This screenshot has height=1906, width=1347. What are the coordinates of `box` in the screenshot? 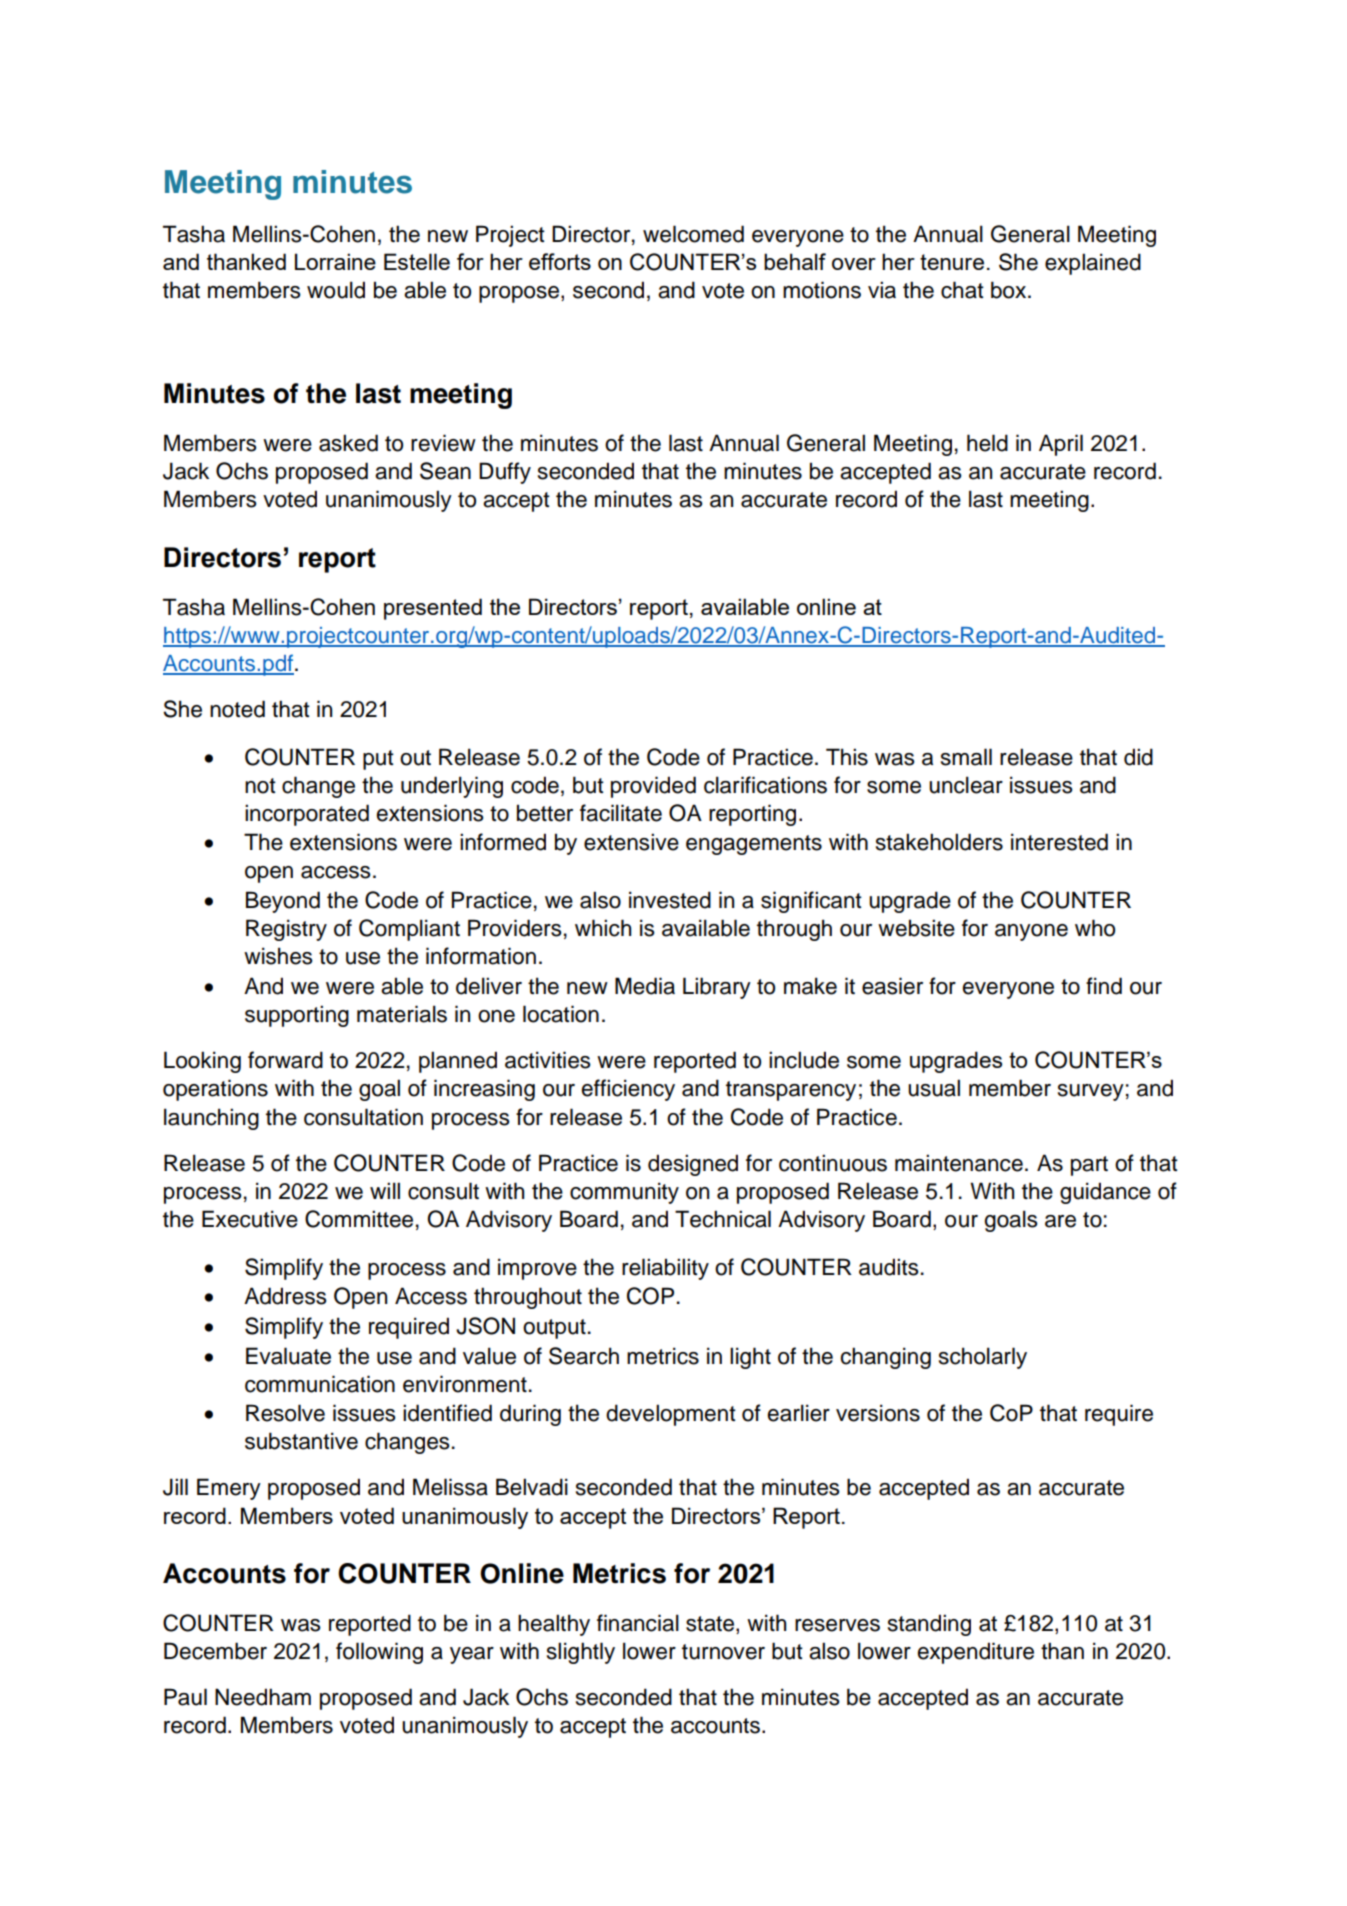 It's located at (1010, 290).
